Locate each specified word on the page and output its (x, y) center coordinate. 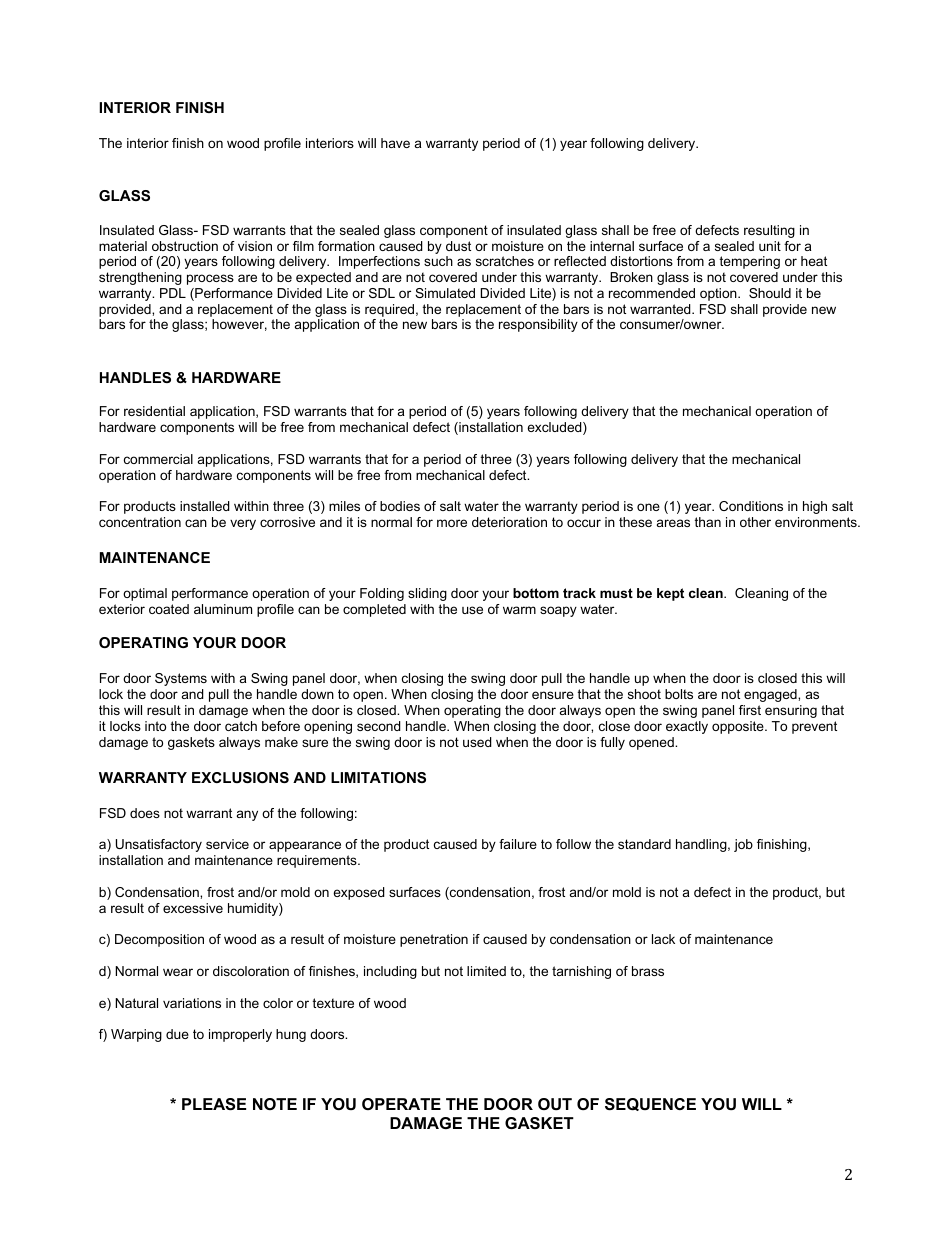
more (452, 523)
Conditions (751, 506)
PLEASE (214, 1104)
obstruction (185, 246)
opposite (739, 727)
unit (770, 246)
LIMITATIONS (378, 777)
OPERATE (401, 1104)
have (395, 143)
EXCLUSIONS (240, 777)
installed (205, 506)
